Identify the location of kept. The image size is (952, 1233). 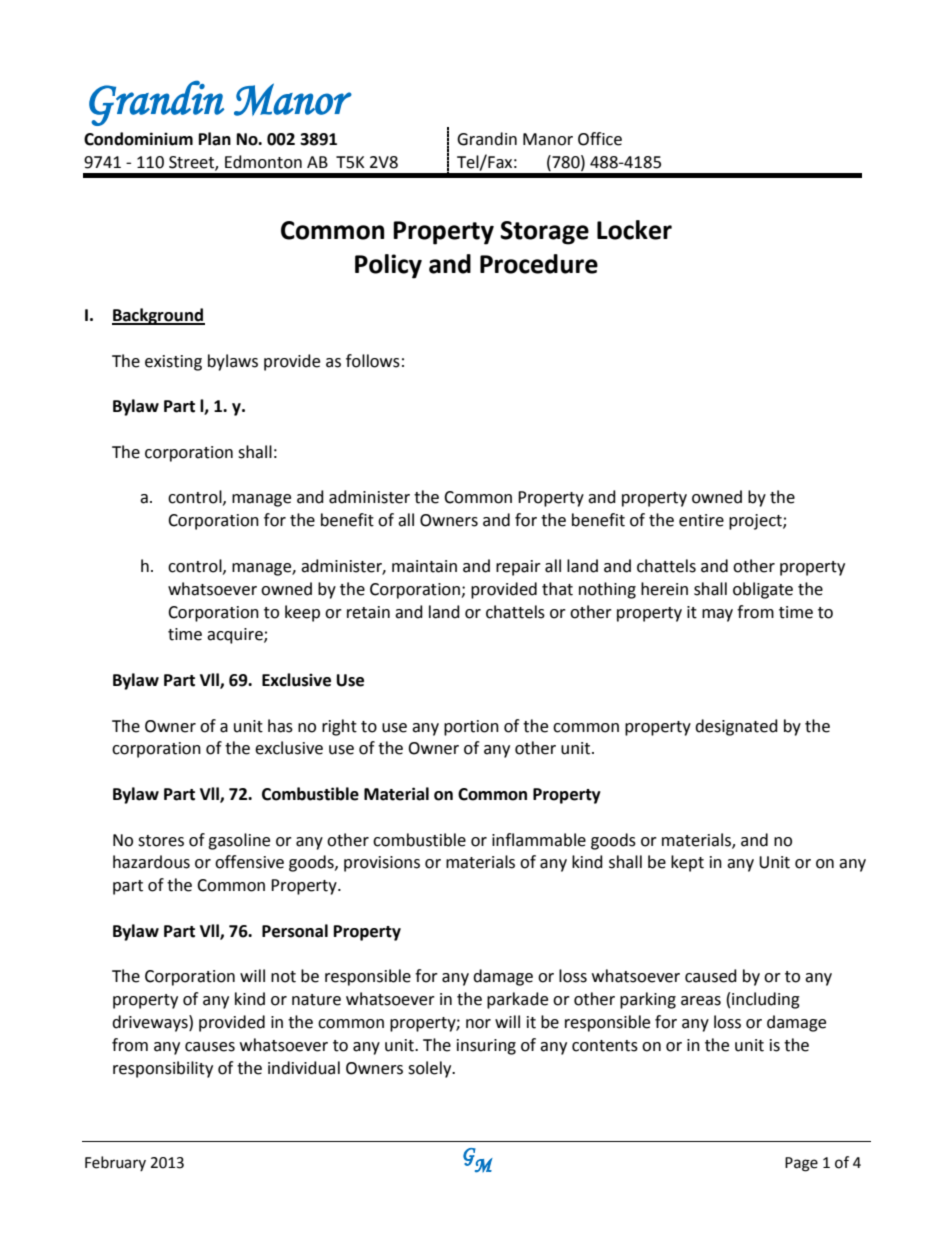
(687, 863).
